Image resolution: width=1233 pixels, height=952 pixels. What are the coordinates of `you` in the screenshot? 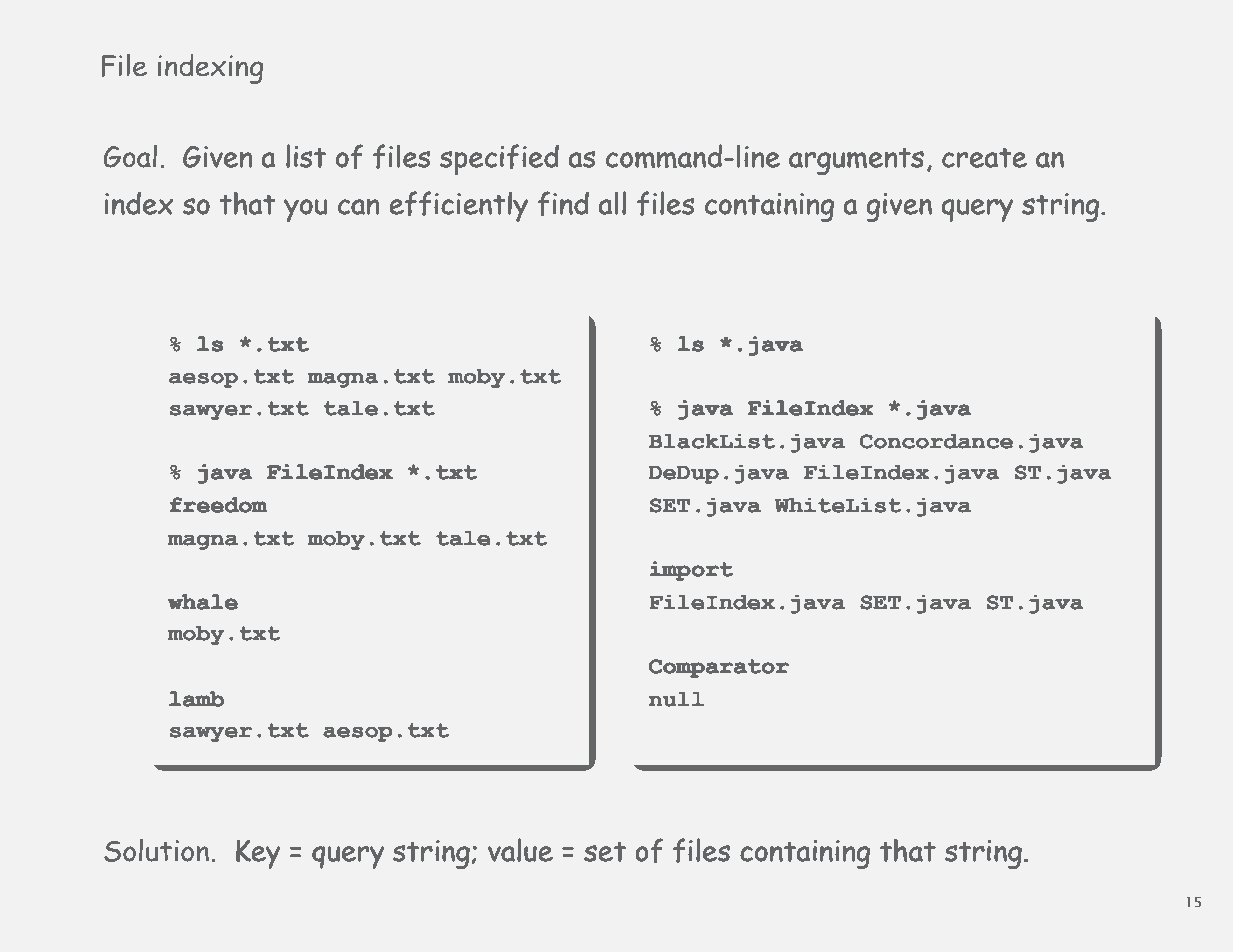 It's located at (305, 210).
